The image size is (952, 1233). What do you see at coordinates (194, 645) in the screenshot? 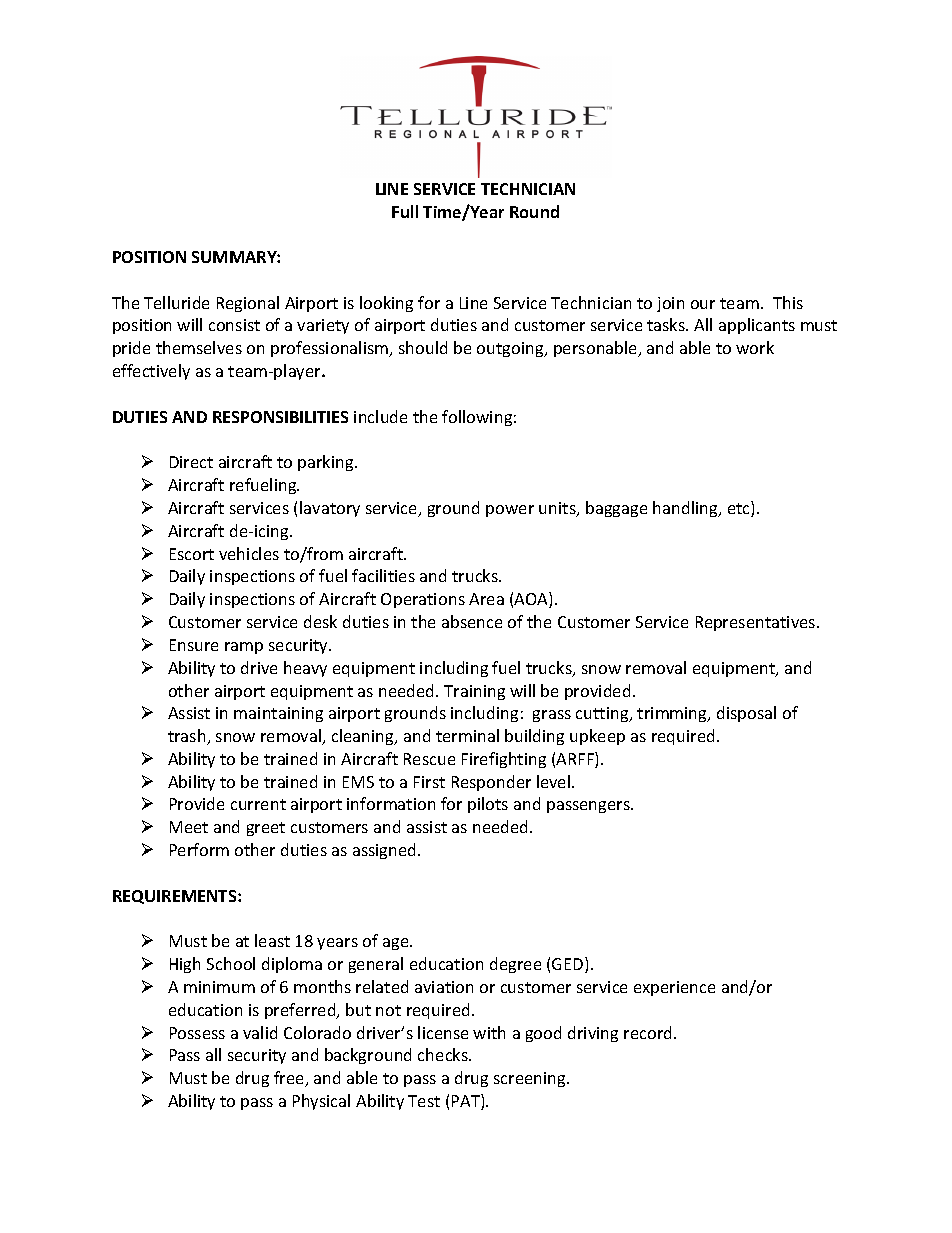
I see `Ensure` at bounding box center [194, 645].
